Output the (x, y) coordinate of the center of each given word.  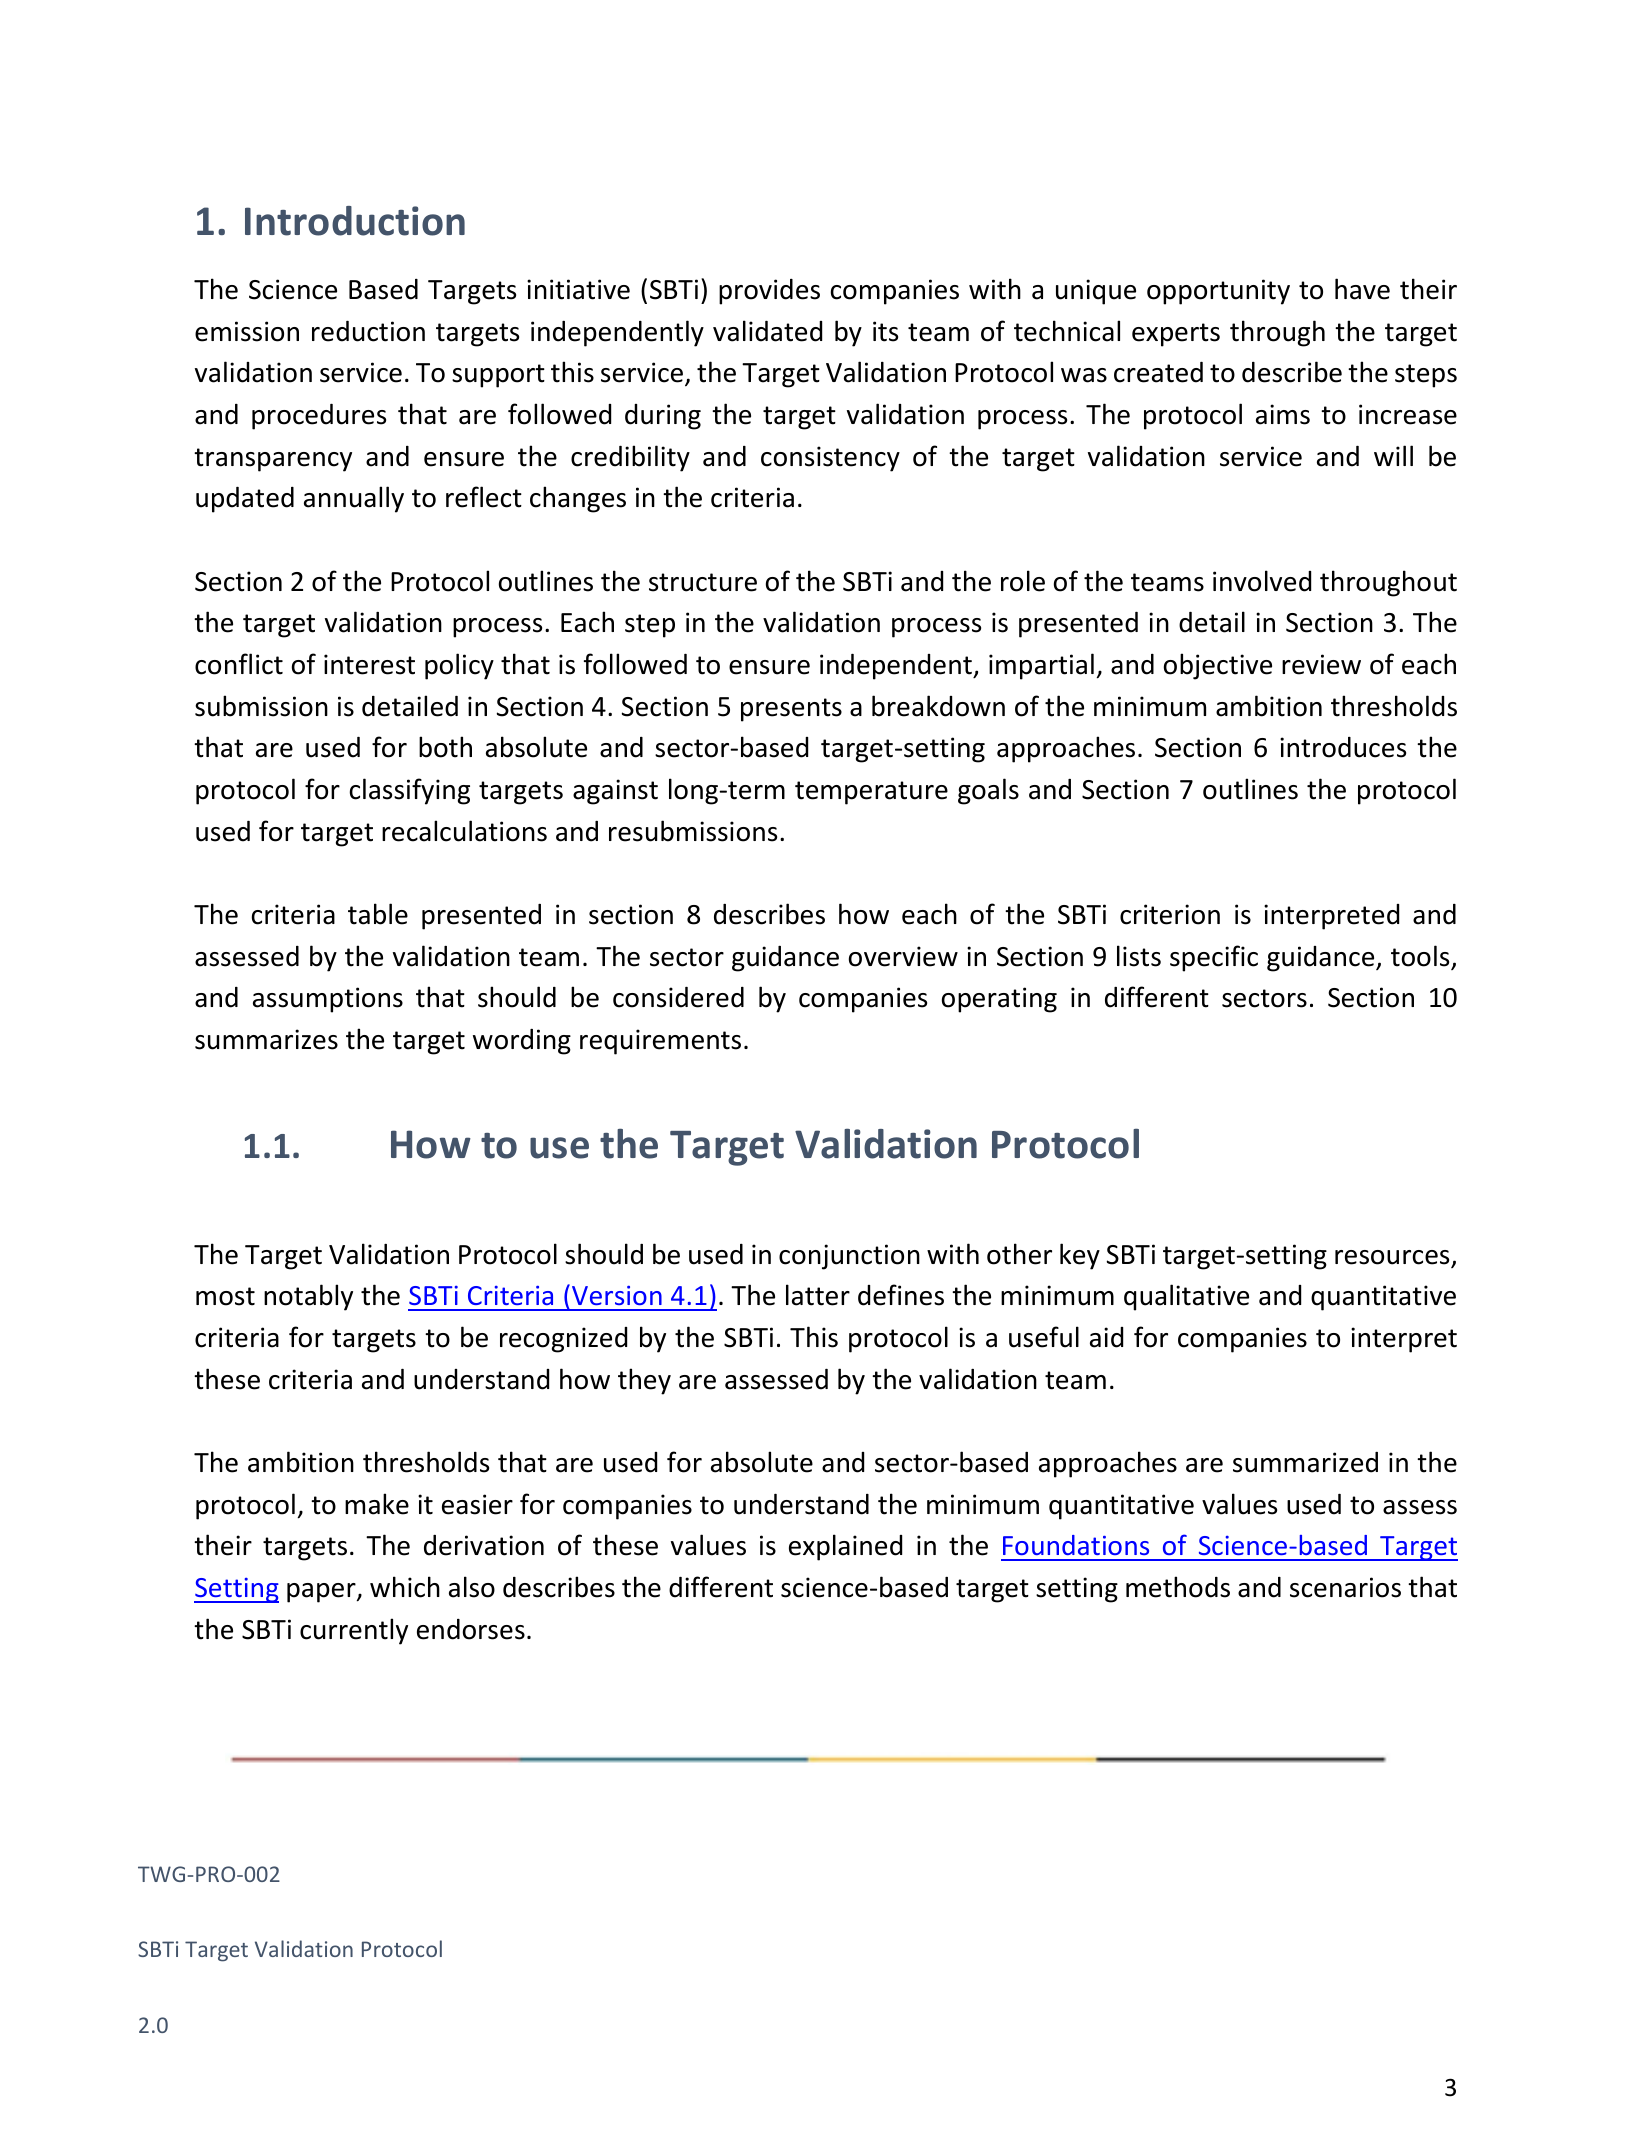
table (378, 914)
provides (769, 292)
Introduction (355, 221)
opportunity (1218, 292)
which (405, 1587)
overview (903, 956)
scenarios (1345, 1587)
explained (845, 1547)
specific (1214, 958)
